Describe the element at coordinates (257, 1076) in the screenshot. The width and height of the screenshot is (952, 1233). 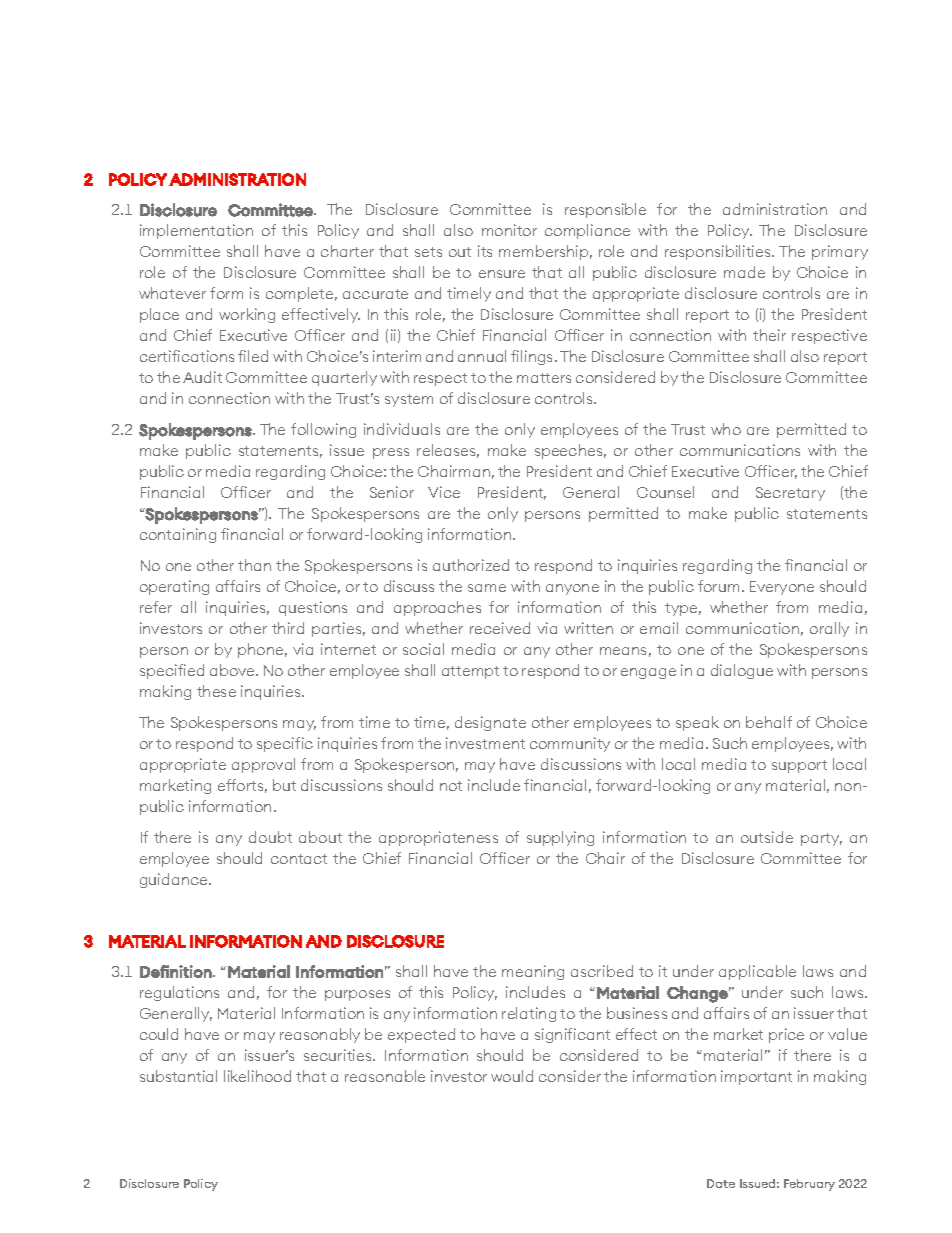
I see `likelihood` at that location.
